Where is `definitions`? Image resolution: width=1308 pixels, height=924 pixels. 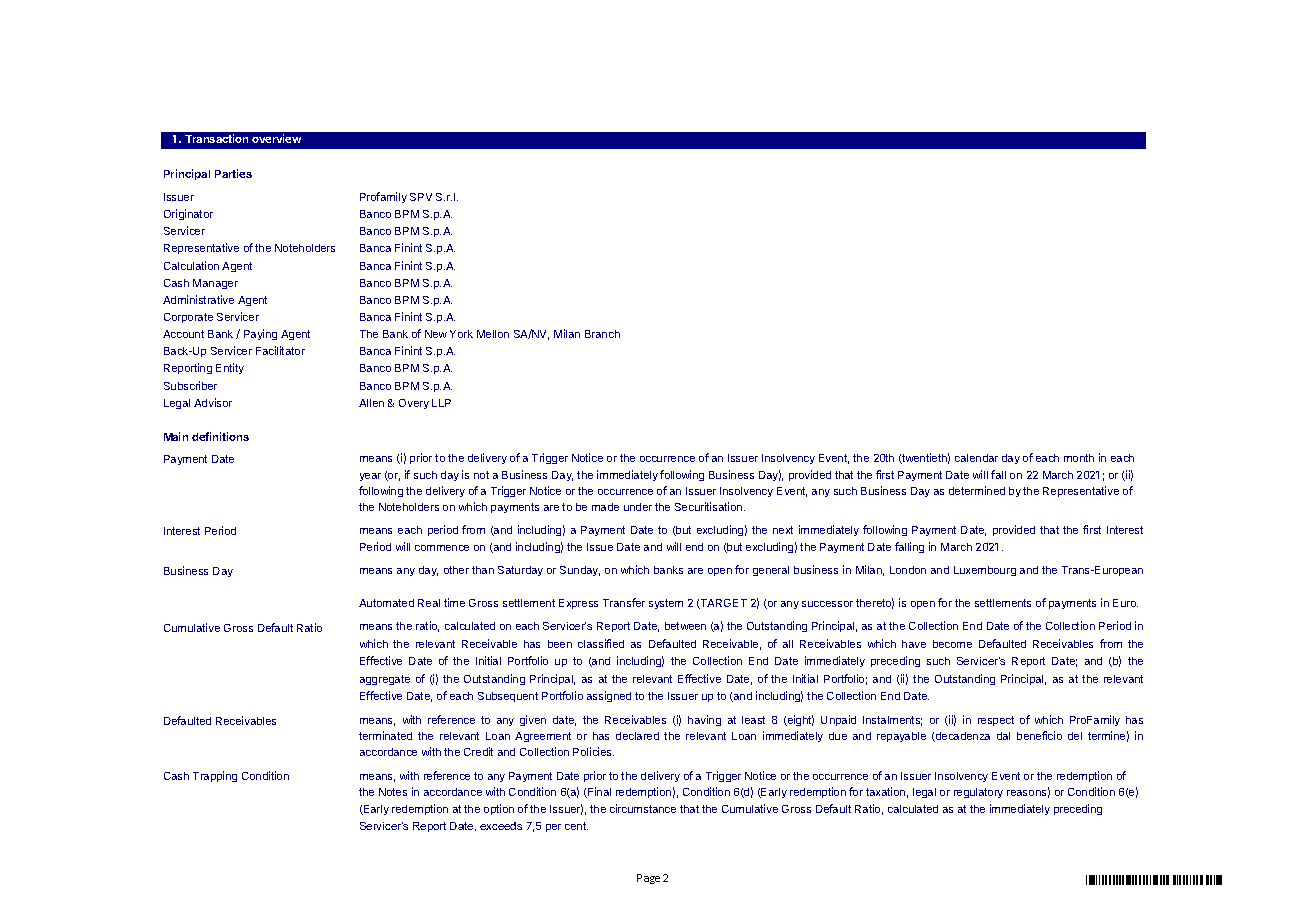 definitions is located at coordinates (220, 436).
